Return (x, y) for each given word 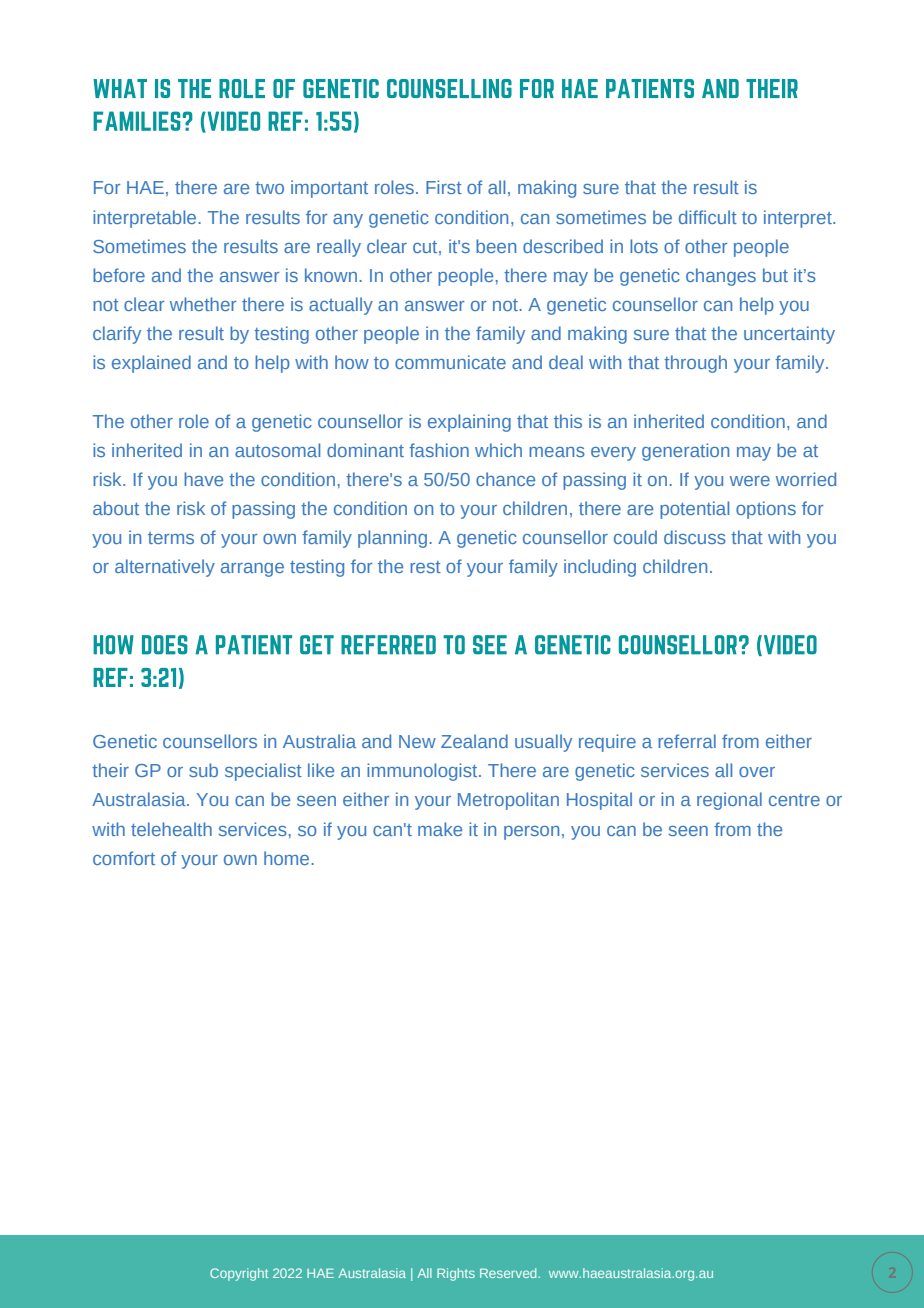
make (440, 829)
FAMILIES (137, 121)
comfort (124, 858)
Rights (456, 1274)
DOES (165, 645)
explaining (469, 423)
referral (687, 741)
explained (151, 364)
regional (729, 801)
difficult (708, 217)
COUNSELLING (449, 88)
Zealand (474, 741)
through (695, 364)
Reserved (509, 1273)
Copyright (239, 1274)
